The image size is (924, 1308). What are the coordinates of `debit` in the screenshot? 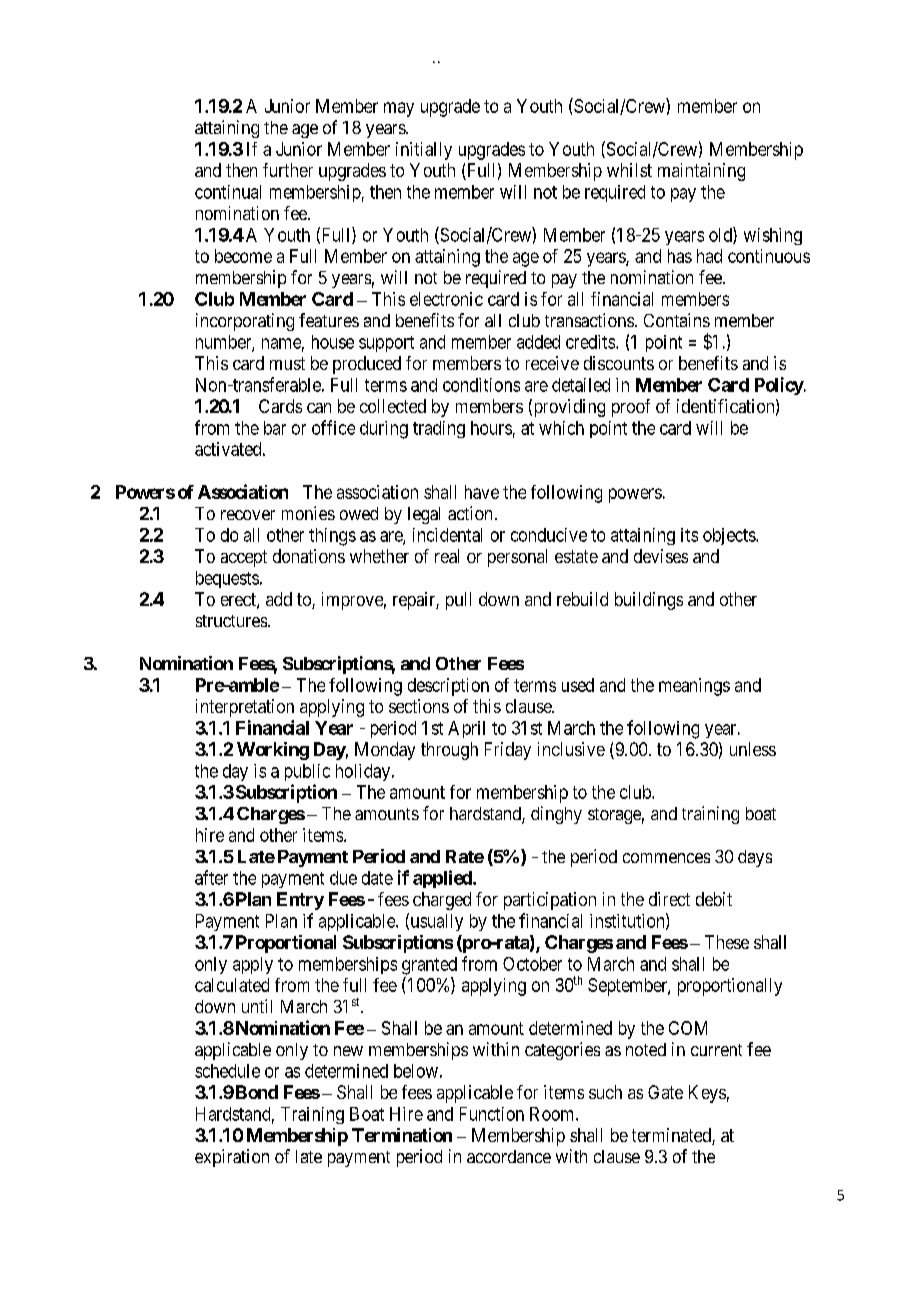 It's located at (714, 899).
